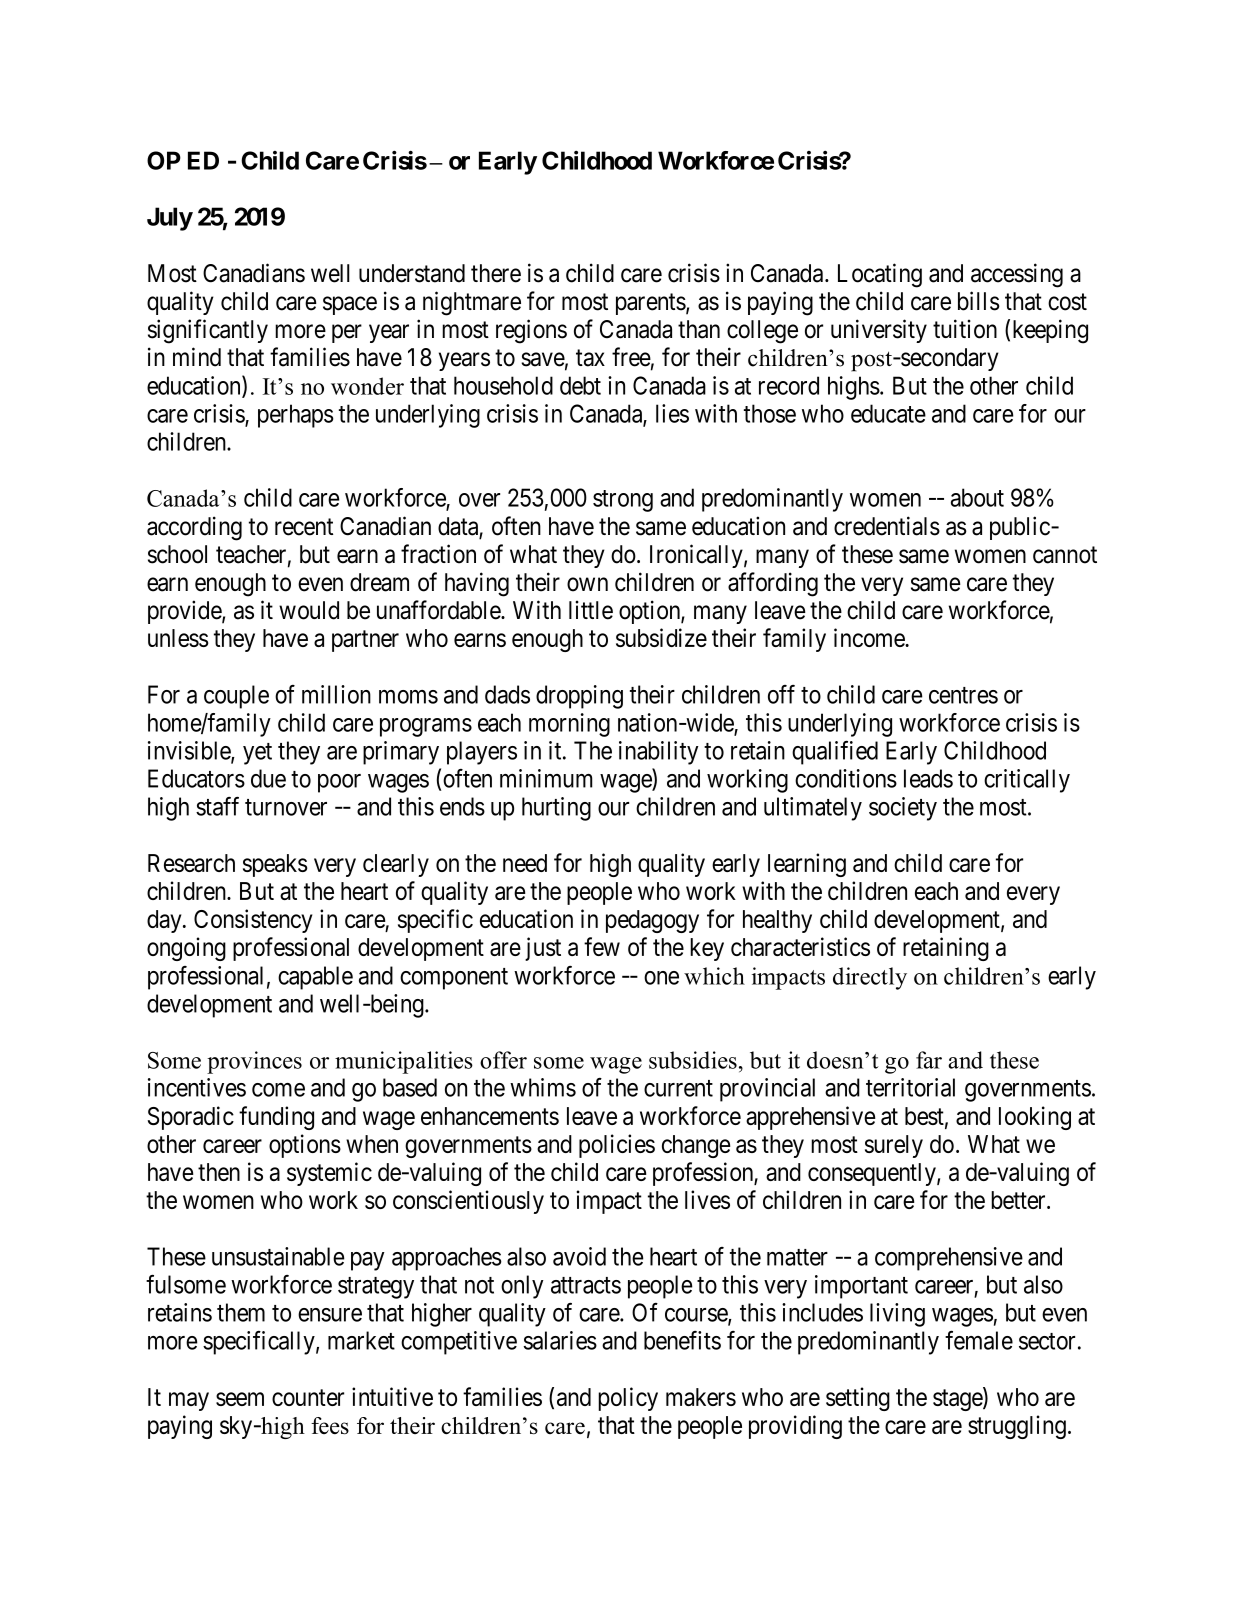  What do you see at coordinates (308, 1397) in the screenshot?
I see `counter` at bounding box center [308, 1397].
